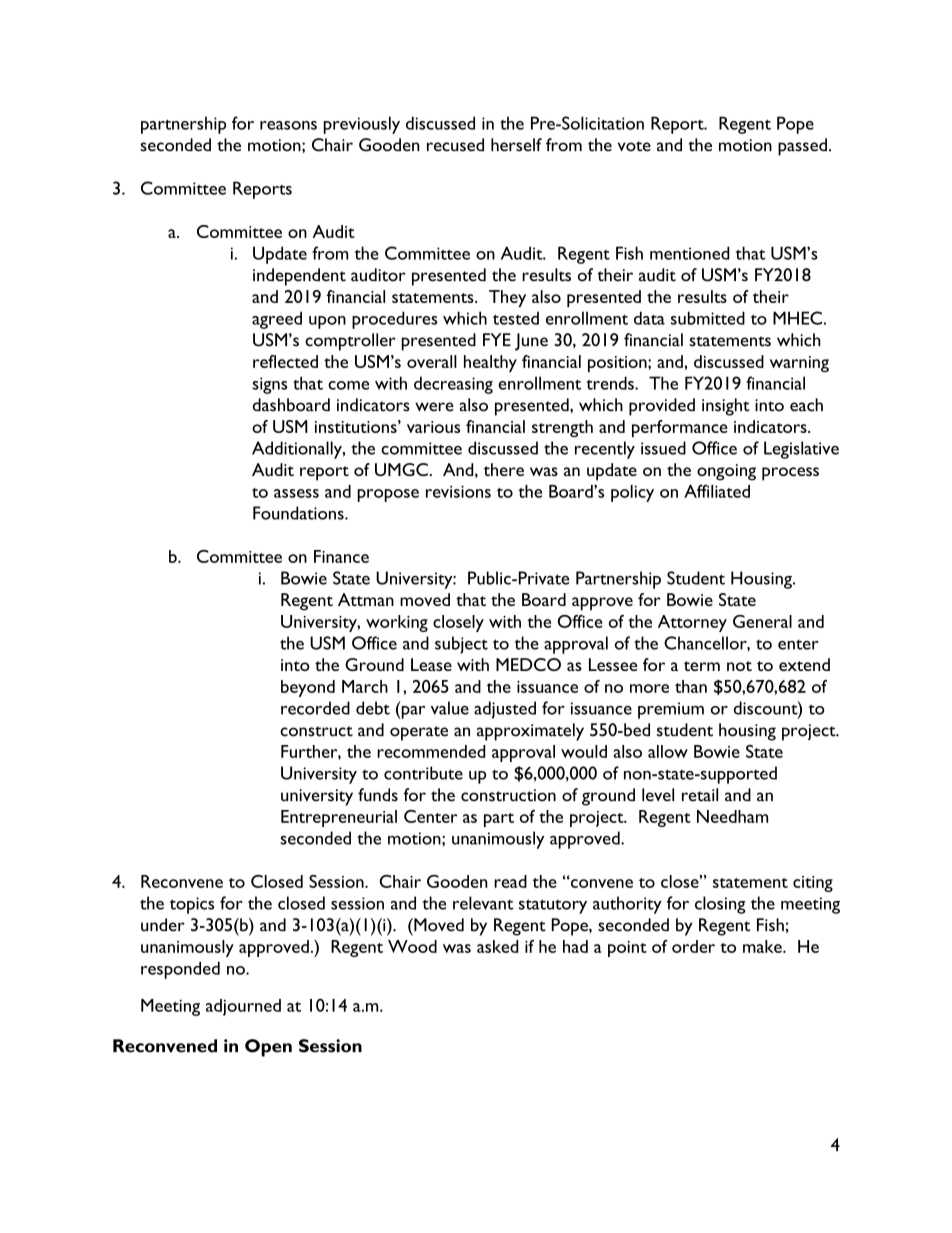 The image size is (952, 1233). I want to click on subject, so click(461, 645).
